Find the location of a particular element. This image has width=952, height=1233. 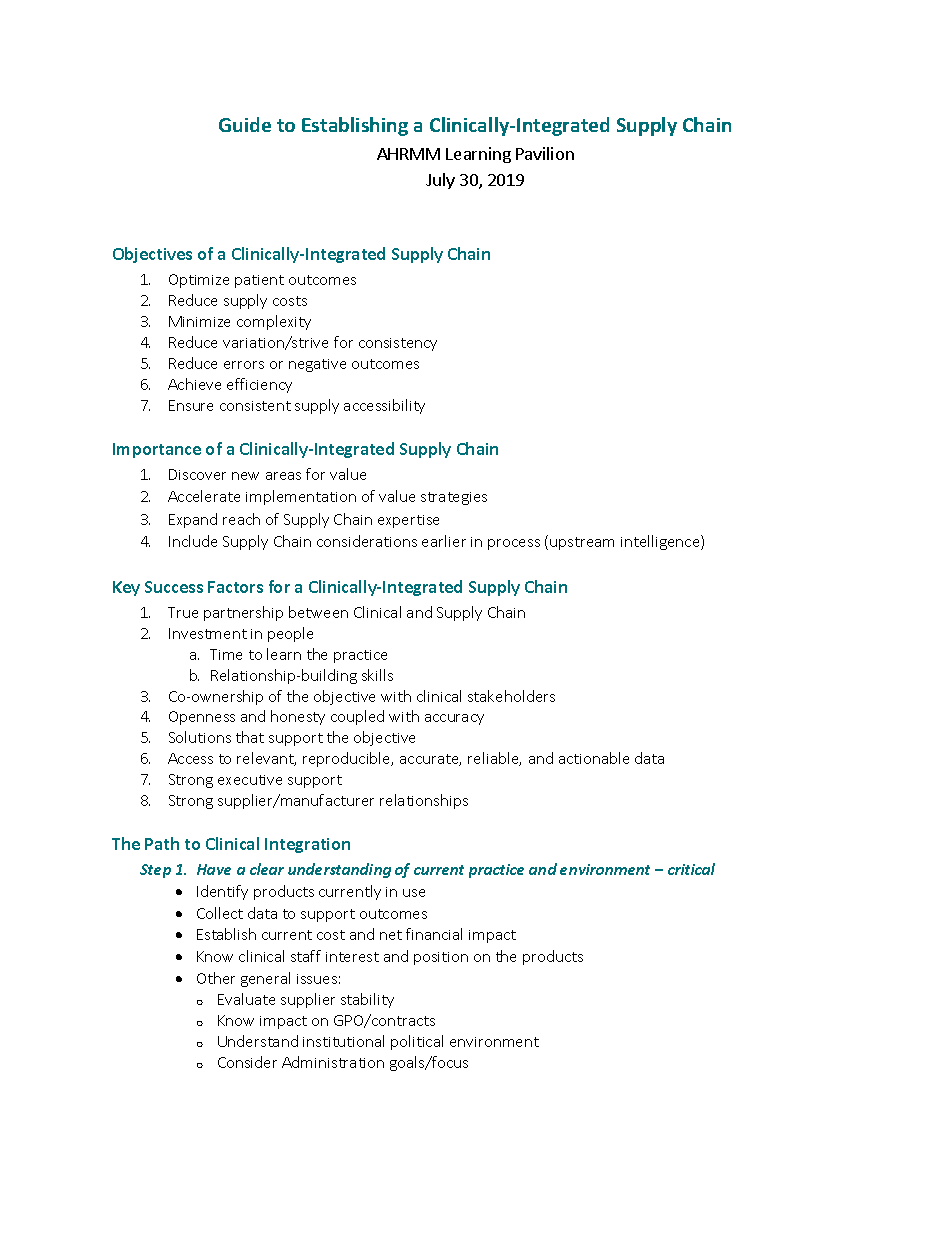

Guide is located at coordinates (245, 124).
